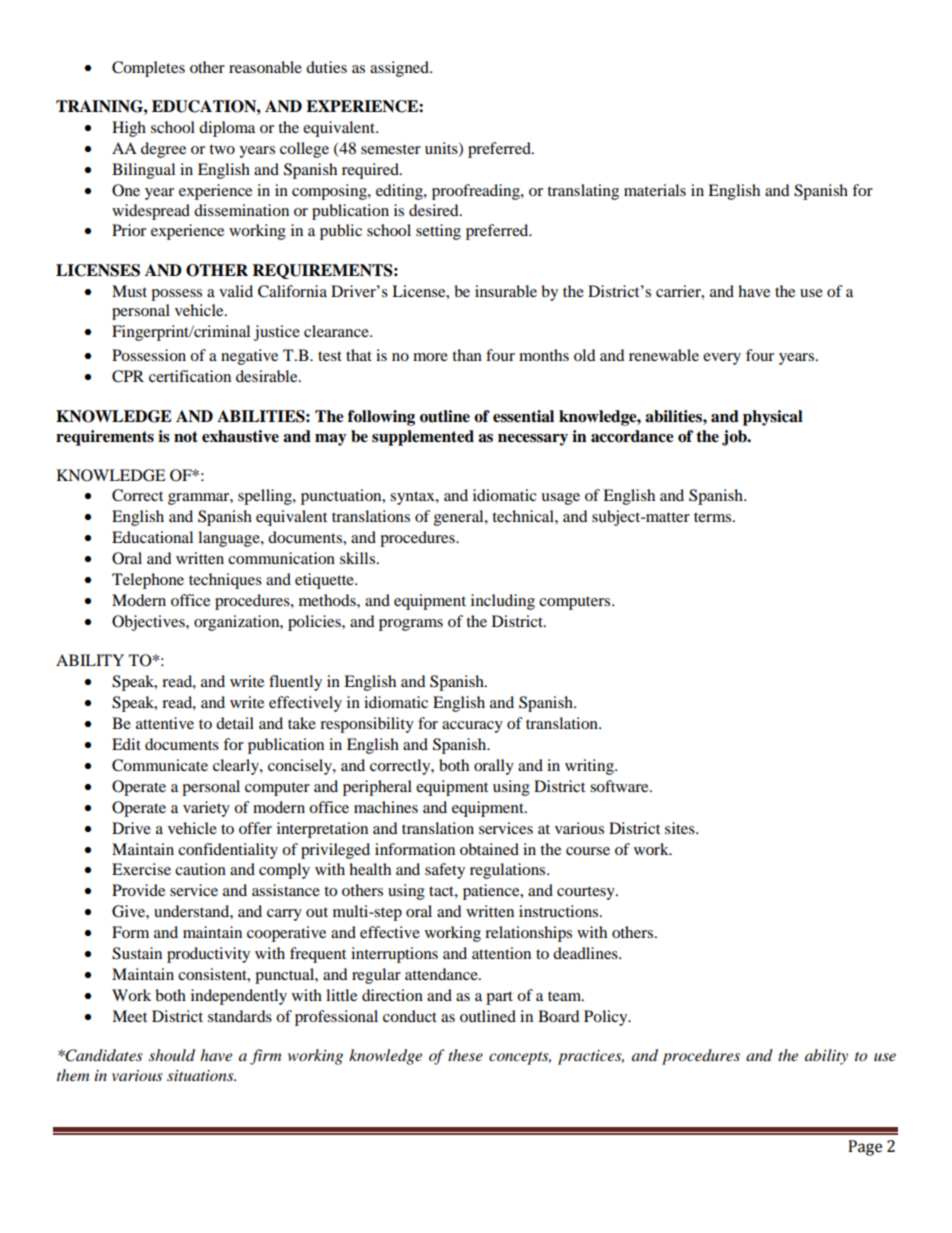 The height and width of the image is (1233, 952). I want to click on skills, so click(357, 558).
